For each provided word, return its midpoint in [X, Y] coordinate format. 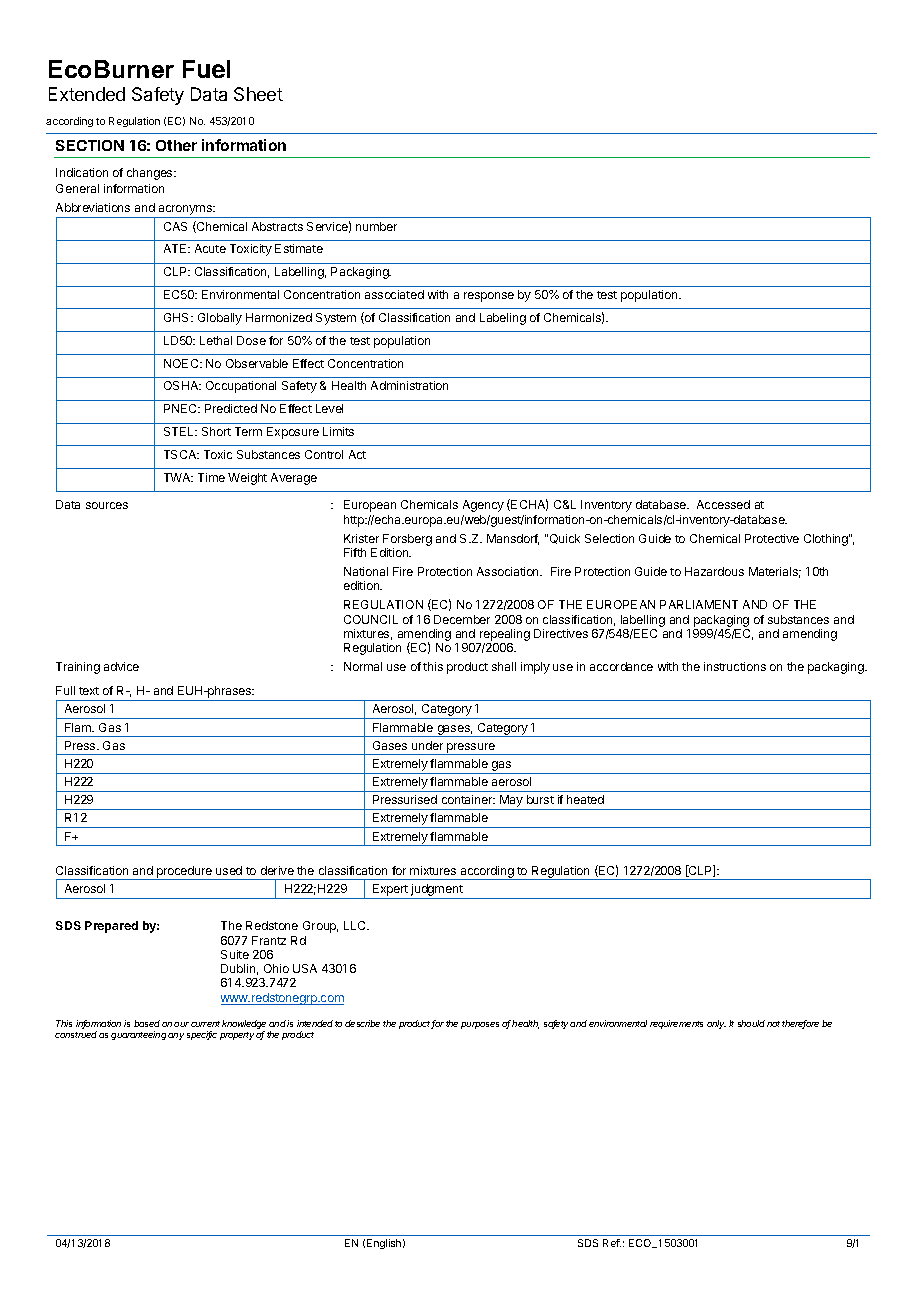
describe [362, 1023]
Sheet [258, 94]
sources [107, 505]
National [366, 571]
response [489, 297]
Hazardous [714, 571]
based [147, 1023]
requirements [676, 1024]
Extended [87, 94]
